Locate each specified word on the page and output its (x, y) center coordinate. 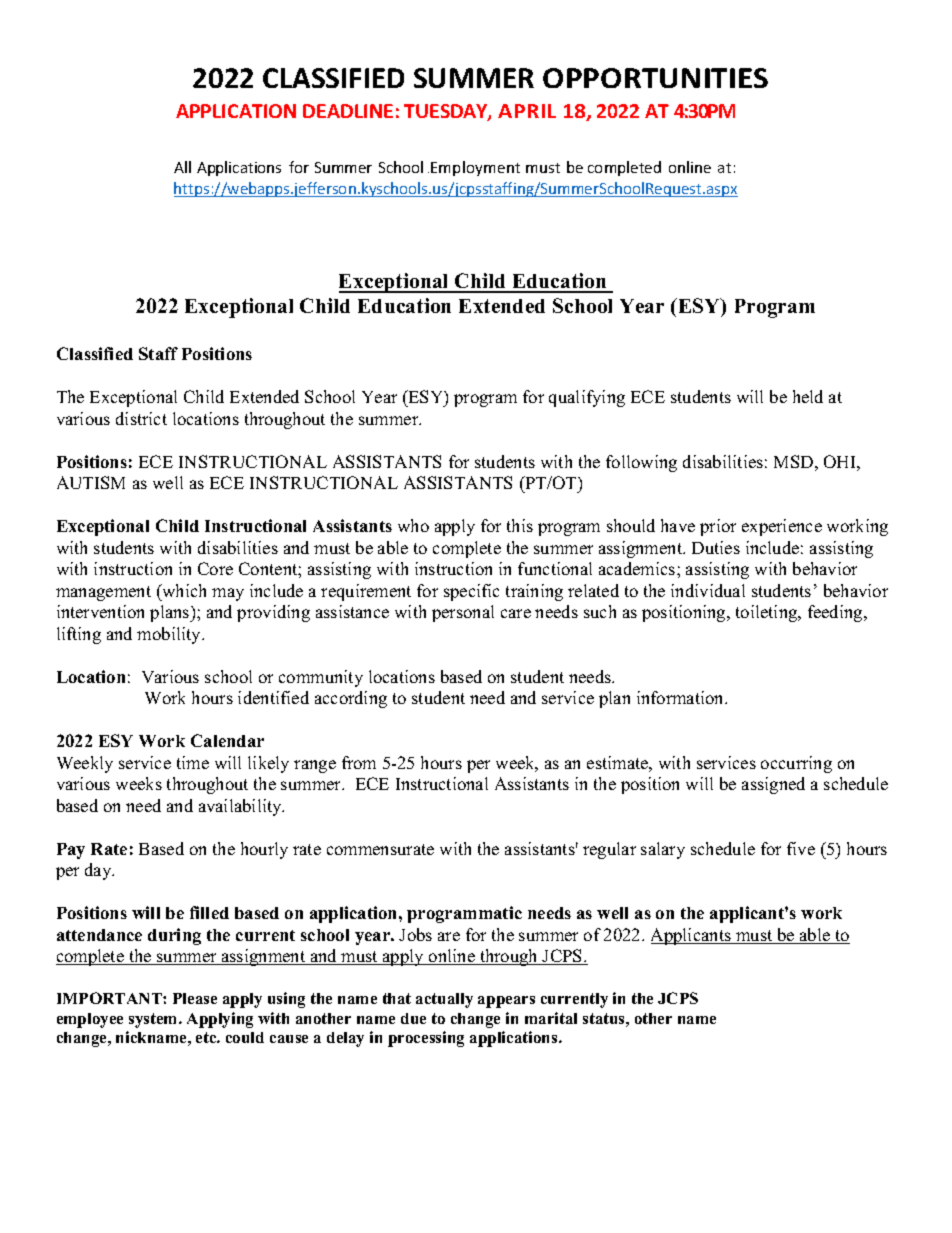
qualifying (587, 398)
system (154, 1020)
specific (471, 592)
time (193, 762)
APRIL (527, 111)
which (183, 590)
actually (444, 1000)
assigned (773, 785)
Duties (716, 547)
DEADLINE (348, 111)
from (359, 762)
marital (551, 1018)
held (808, 396)
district (141, 418)
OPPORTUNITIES (655, 78)
